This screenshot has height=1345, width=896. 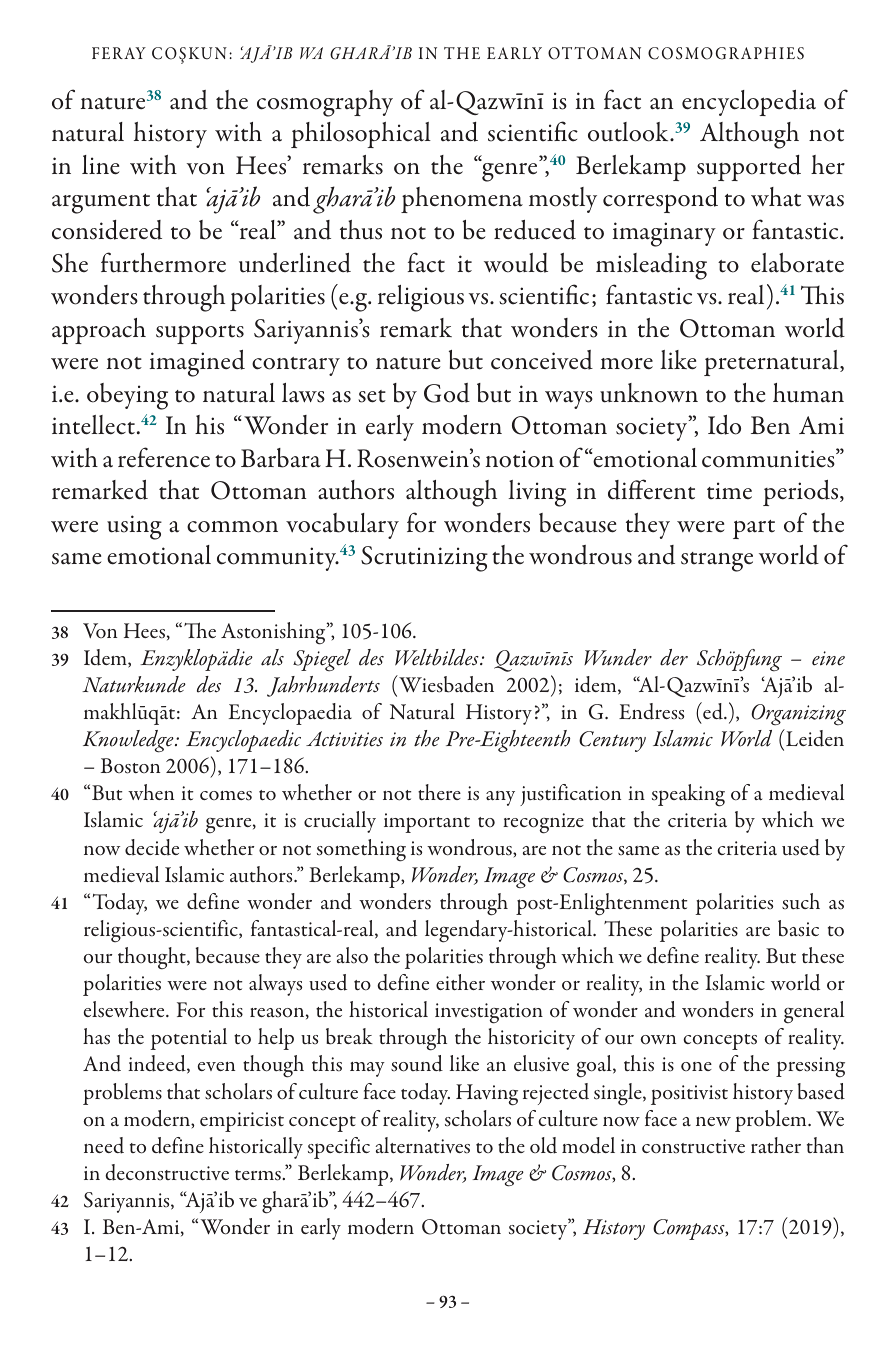 What do you see at coordinates (439, 792) in the screenshot?
I see `there` at bounding box center [439, 792].
